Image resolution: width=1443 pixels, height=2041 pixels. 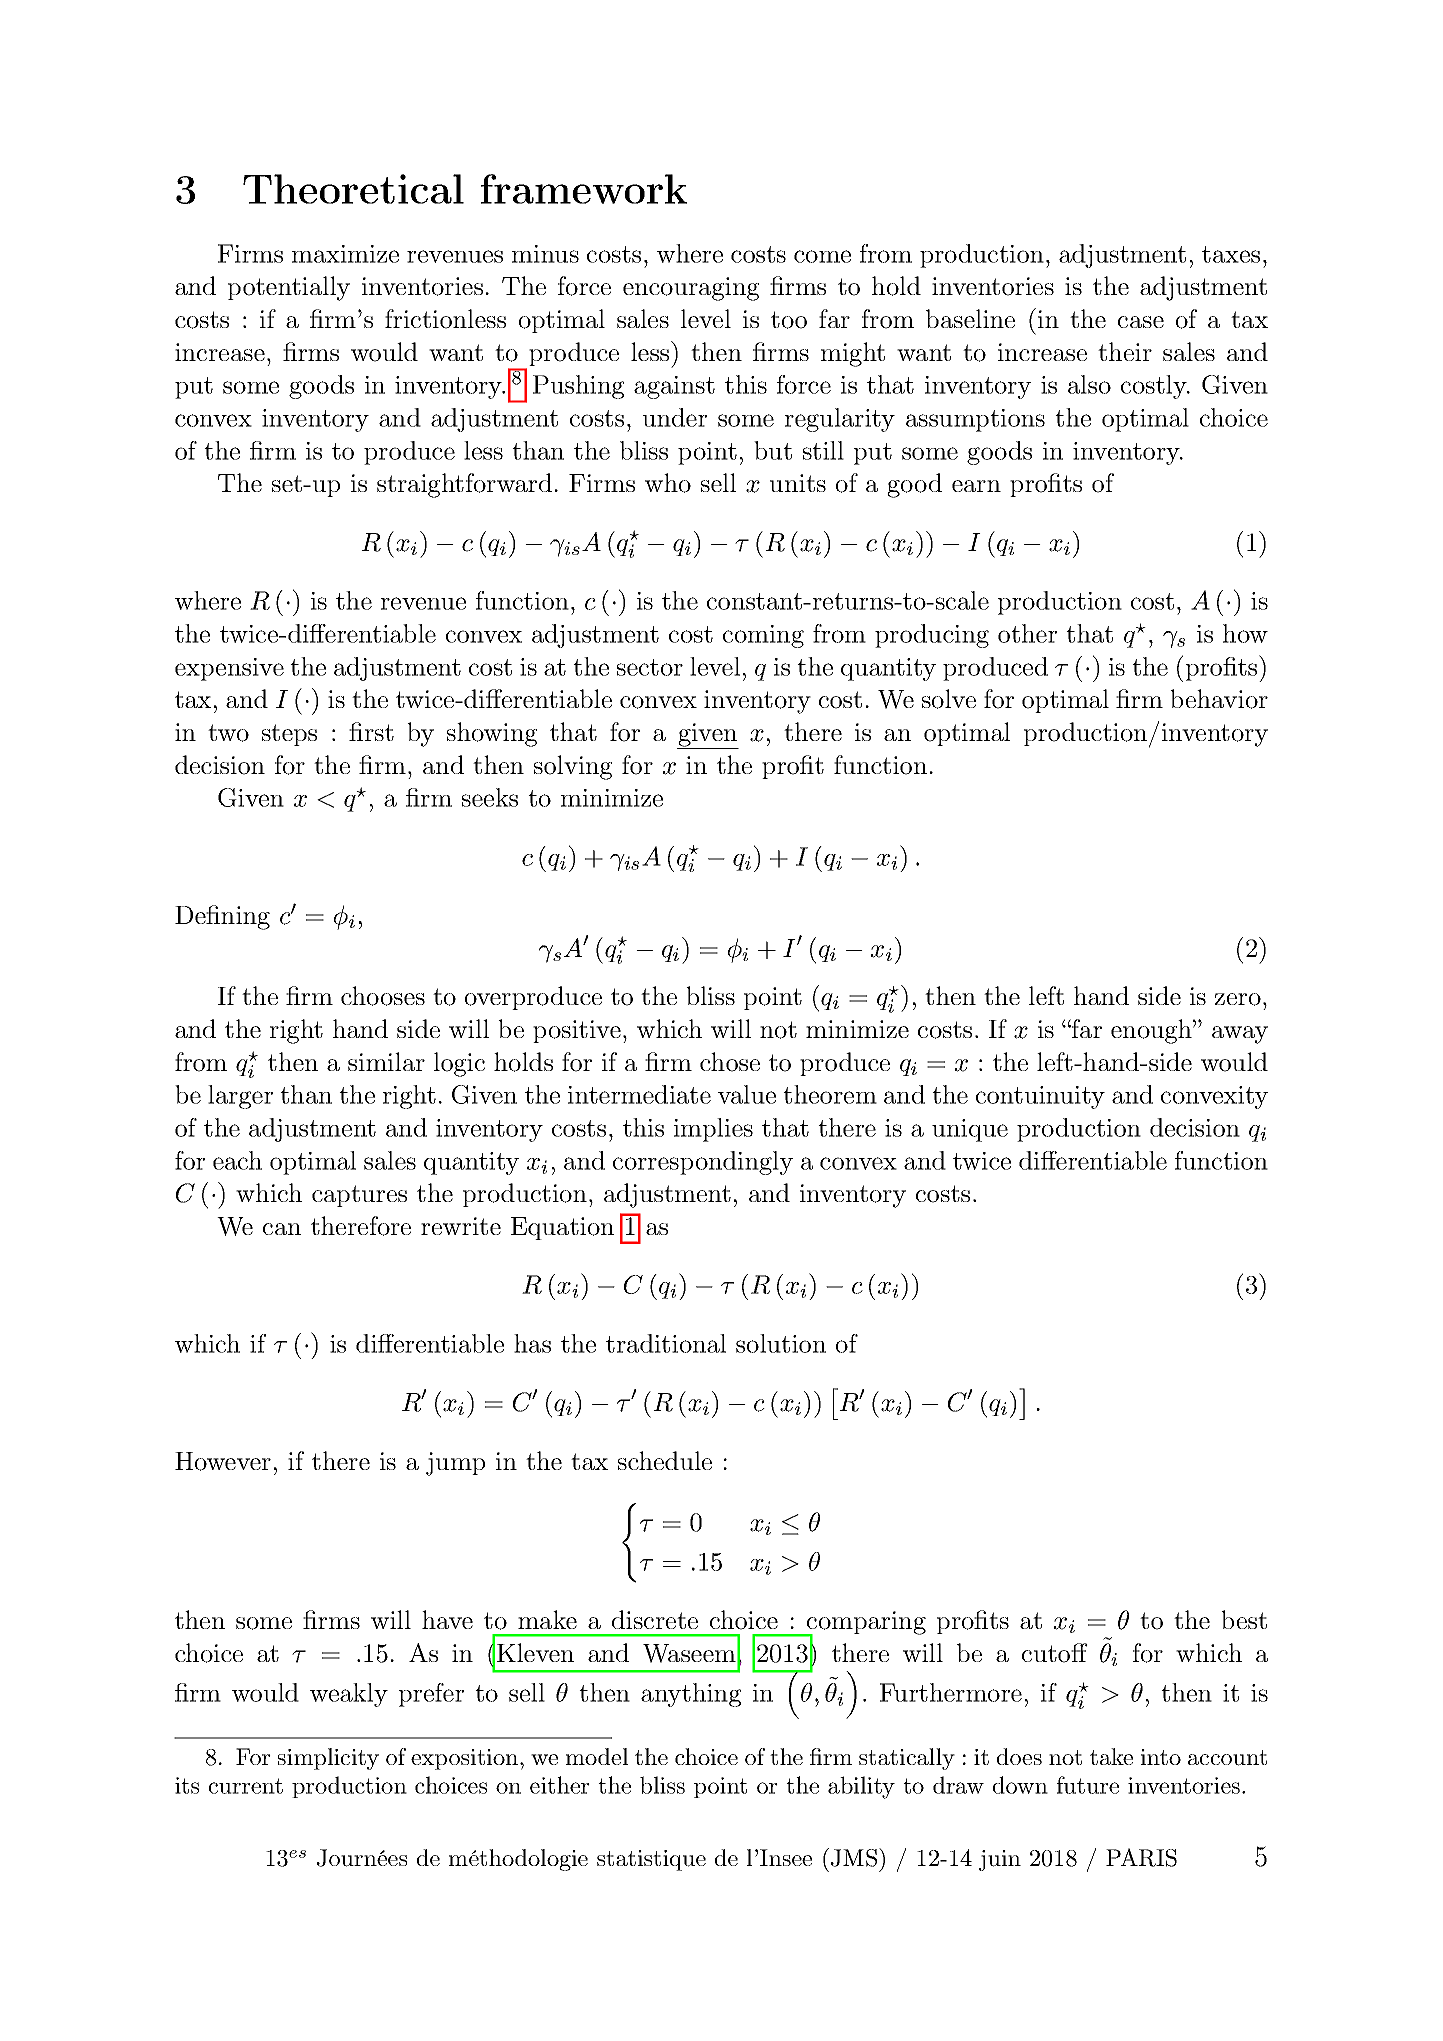 I want to click on Defining, so click(x=222, y=917).
